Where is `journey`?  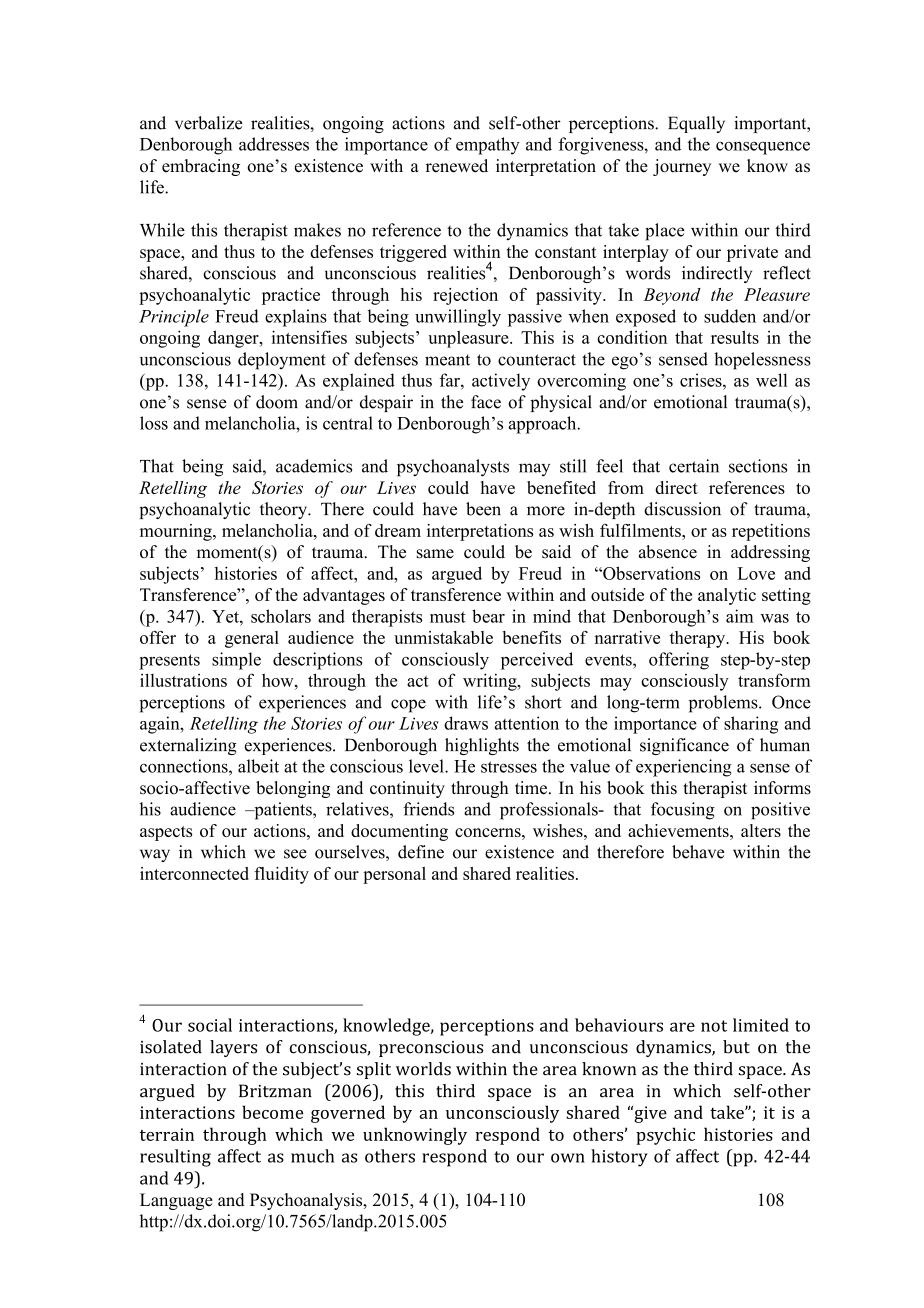
journey is located at coordinates (682, 167).
